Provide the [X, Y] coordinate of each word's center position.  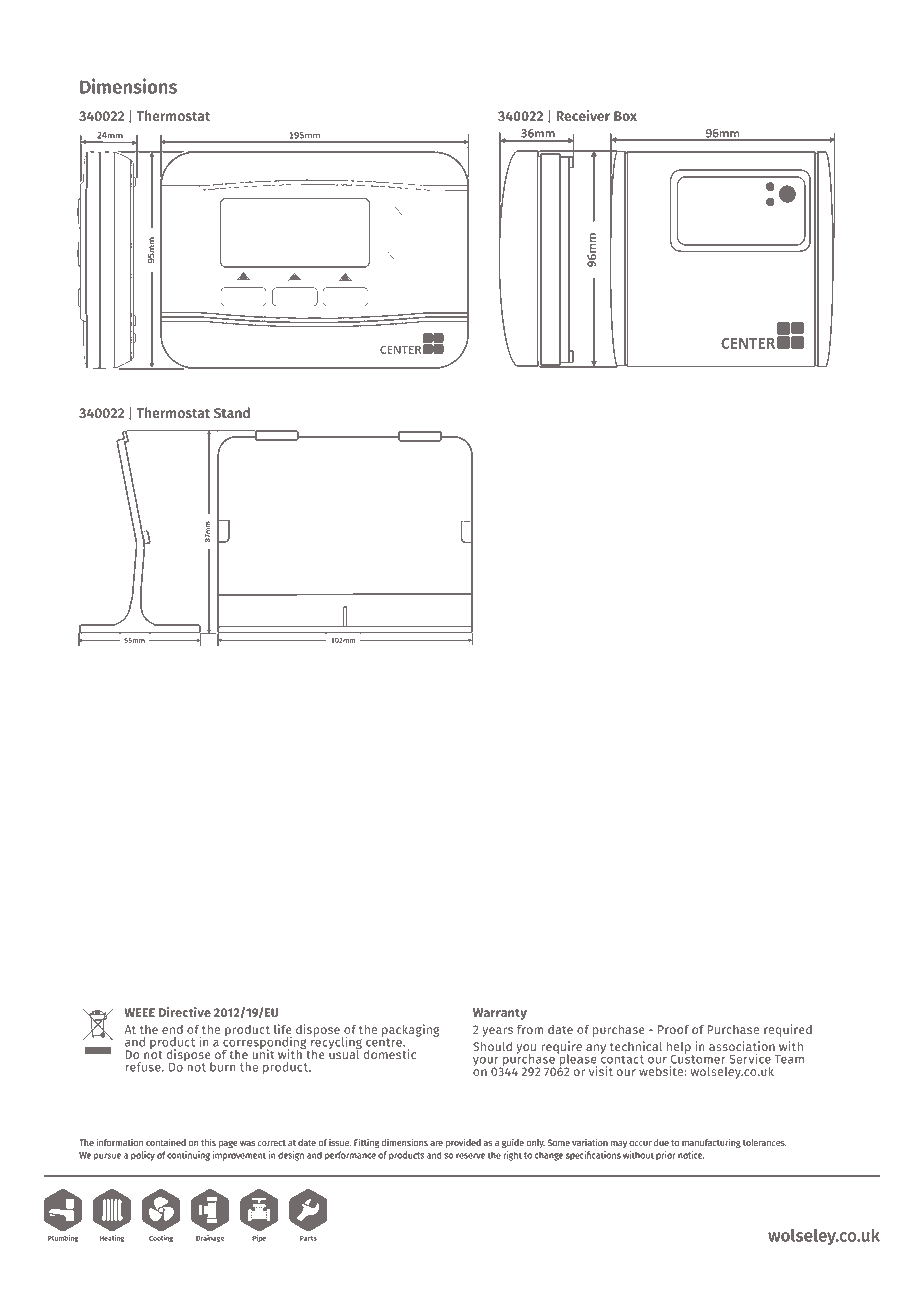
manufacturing [711, 1143]
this [208, 1142]
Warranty [500, 1014]
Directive [185, 1012]
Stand [232, 412]
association [742, 1046]
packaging [411, 1031]
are [436, 1143]
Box [625, 116]
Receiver [583, 115]
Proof [673, 1029]
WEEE [140, 1012]
